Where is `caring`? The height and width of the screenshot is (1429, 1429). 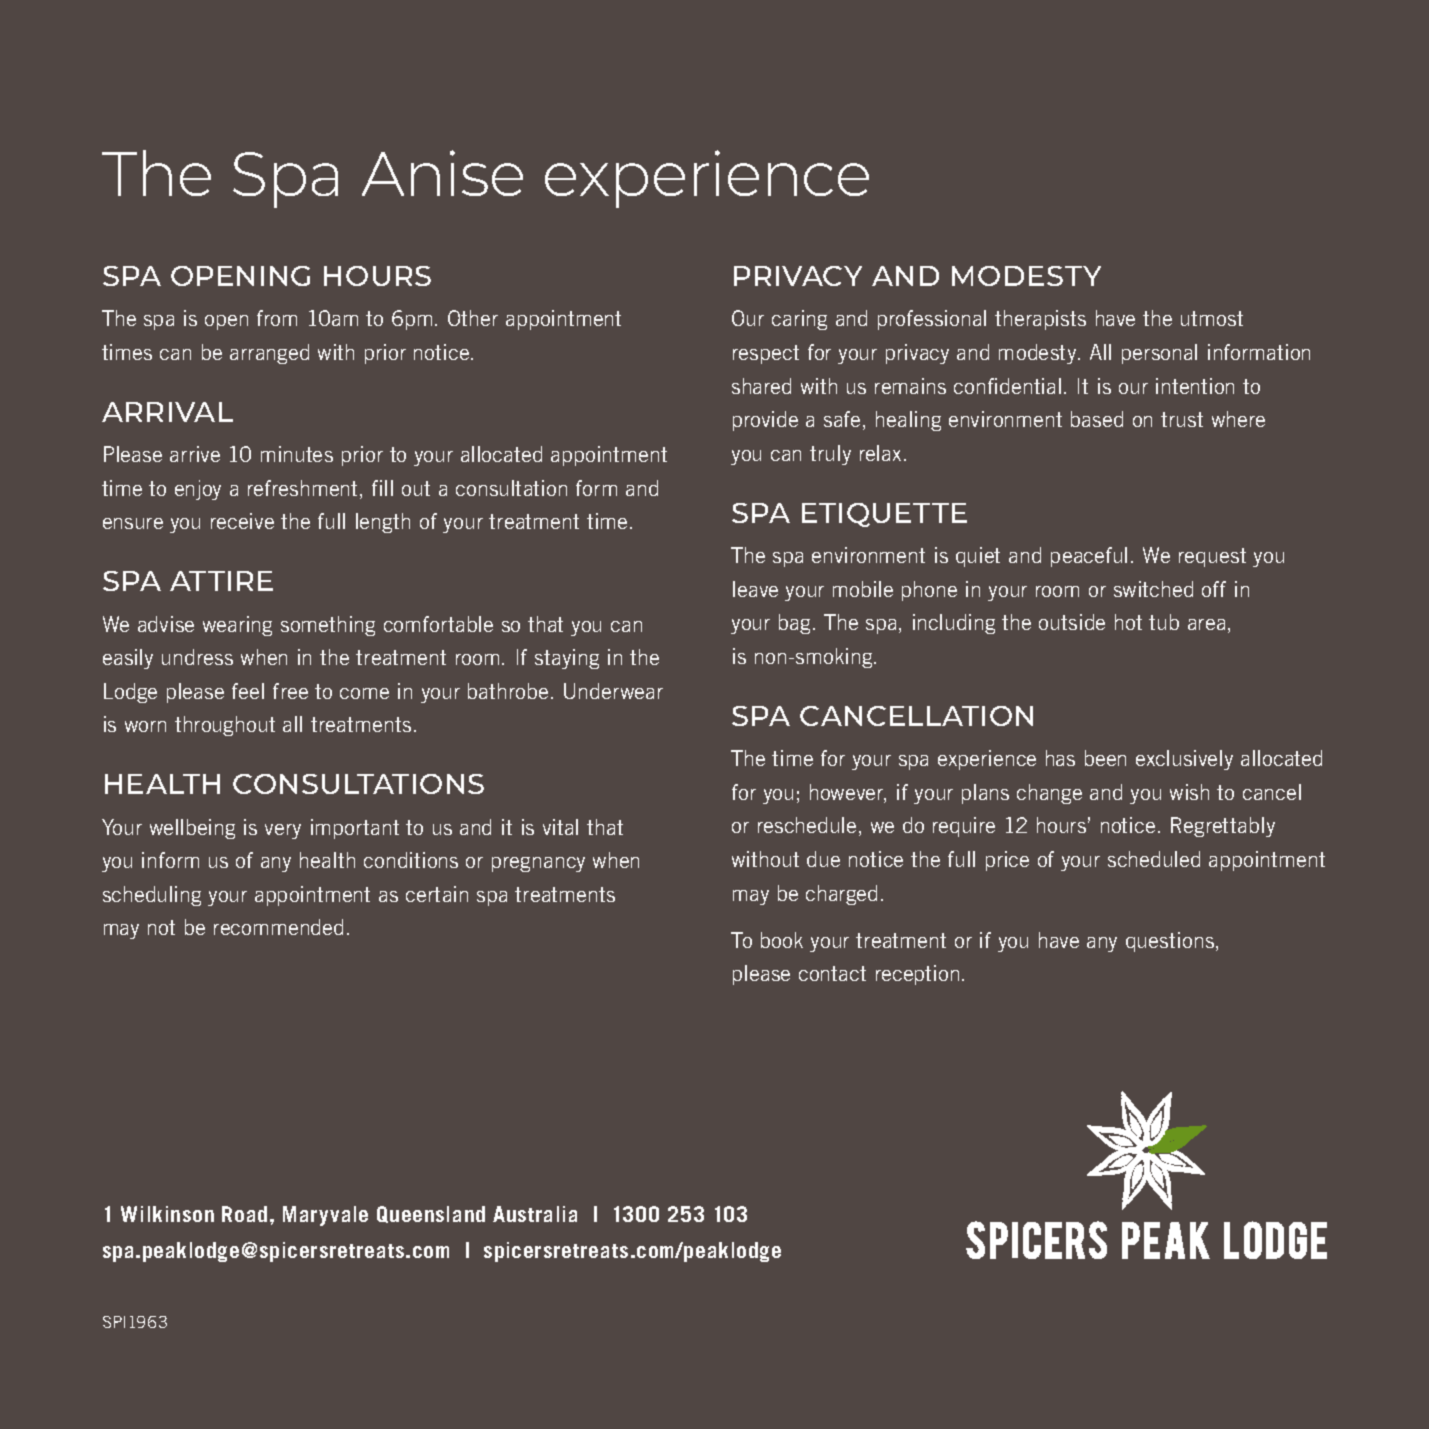
caring is located at coordinates (799, 320).
